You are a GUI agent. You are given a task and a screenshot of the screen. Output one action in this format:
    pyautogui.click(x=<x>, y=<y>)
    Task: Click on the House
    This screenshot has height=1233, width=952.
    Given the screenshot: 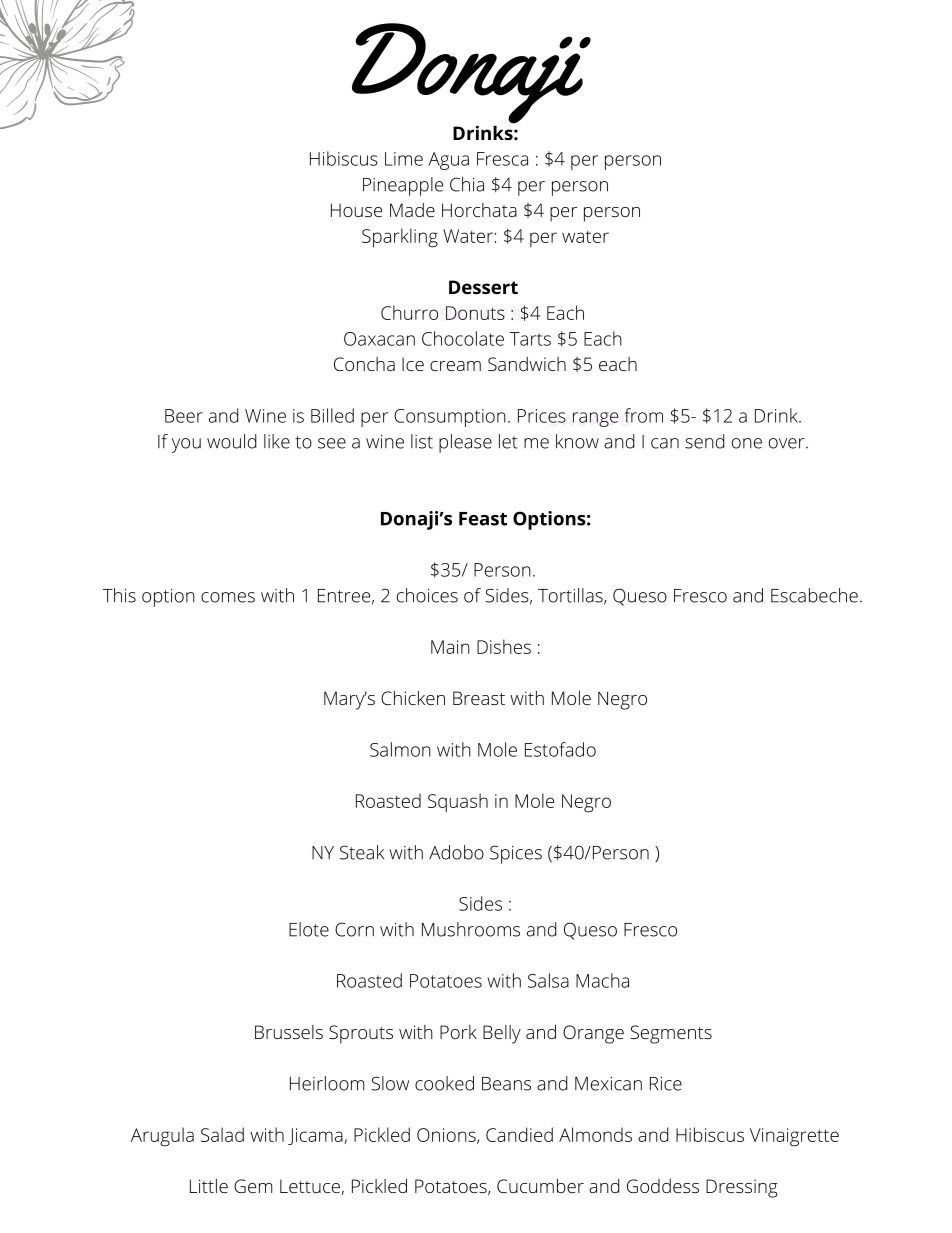 What is the action you would take?
    pyautogui.click(x=356, y=210)
